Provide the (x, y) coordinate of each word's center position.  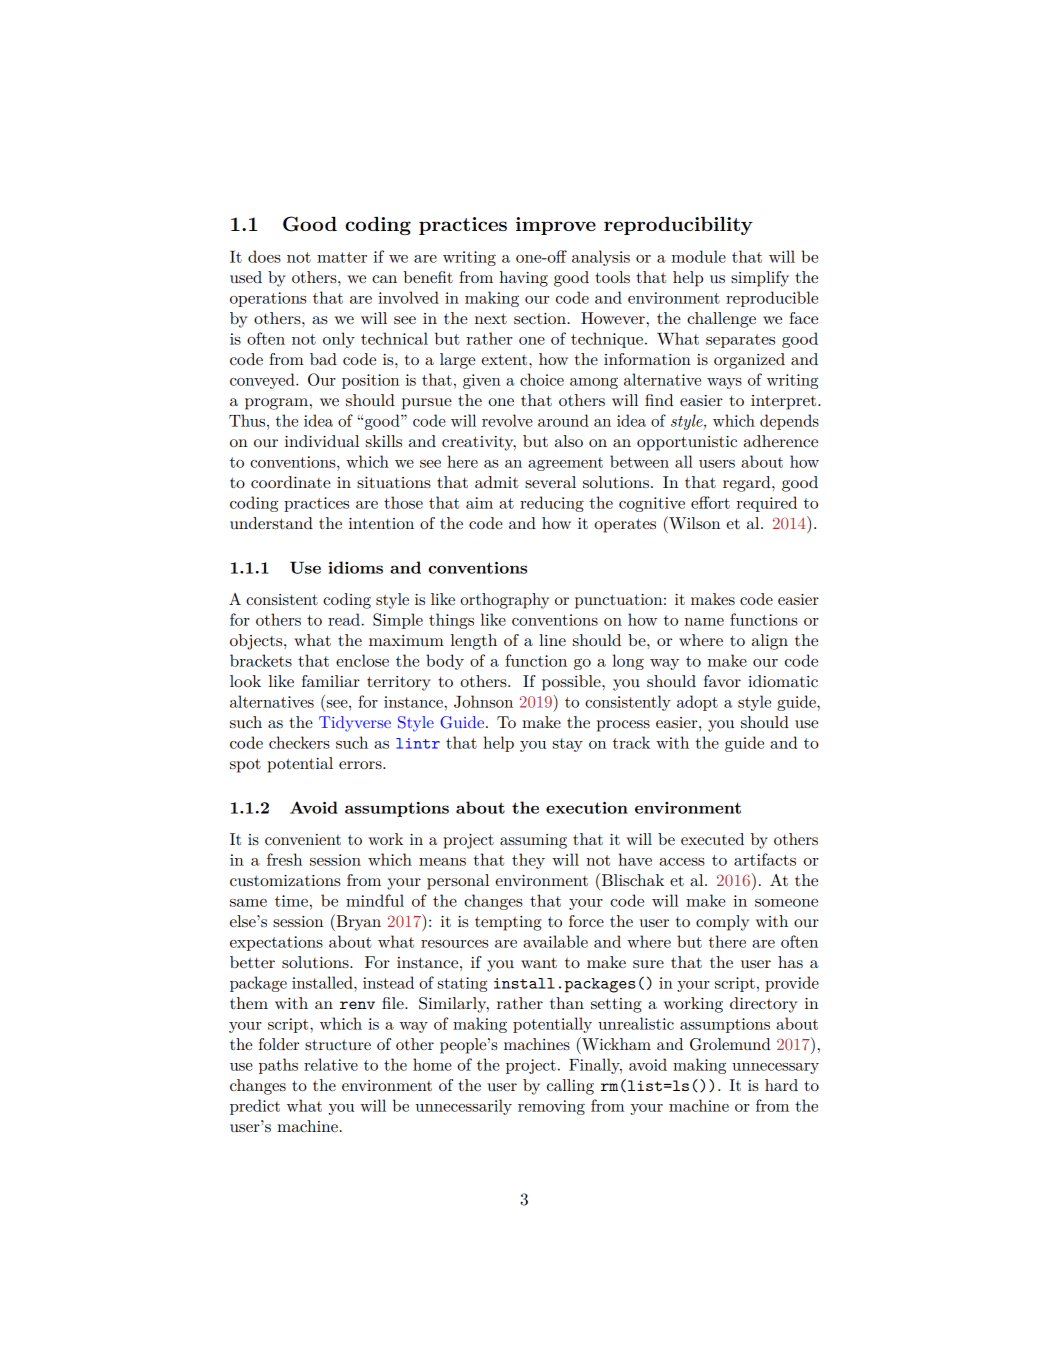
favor (722, 681)
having (524, 279)
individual (322, 441)
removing (551, 1107)
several (550, 482)
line (552, 640)
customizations (285, 880)
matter (342, 257)
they (528, 861)
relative (331, 1064)
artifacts (765, 859)
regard (748, 484)
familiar (331, 681)
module (699, 256)
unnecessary (775, 1068)
